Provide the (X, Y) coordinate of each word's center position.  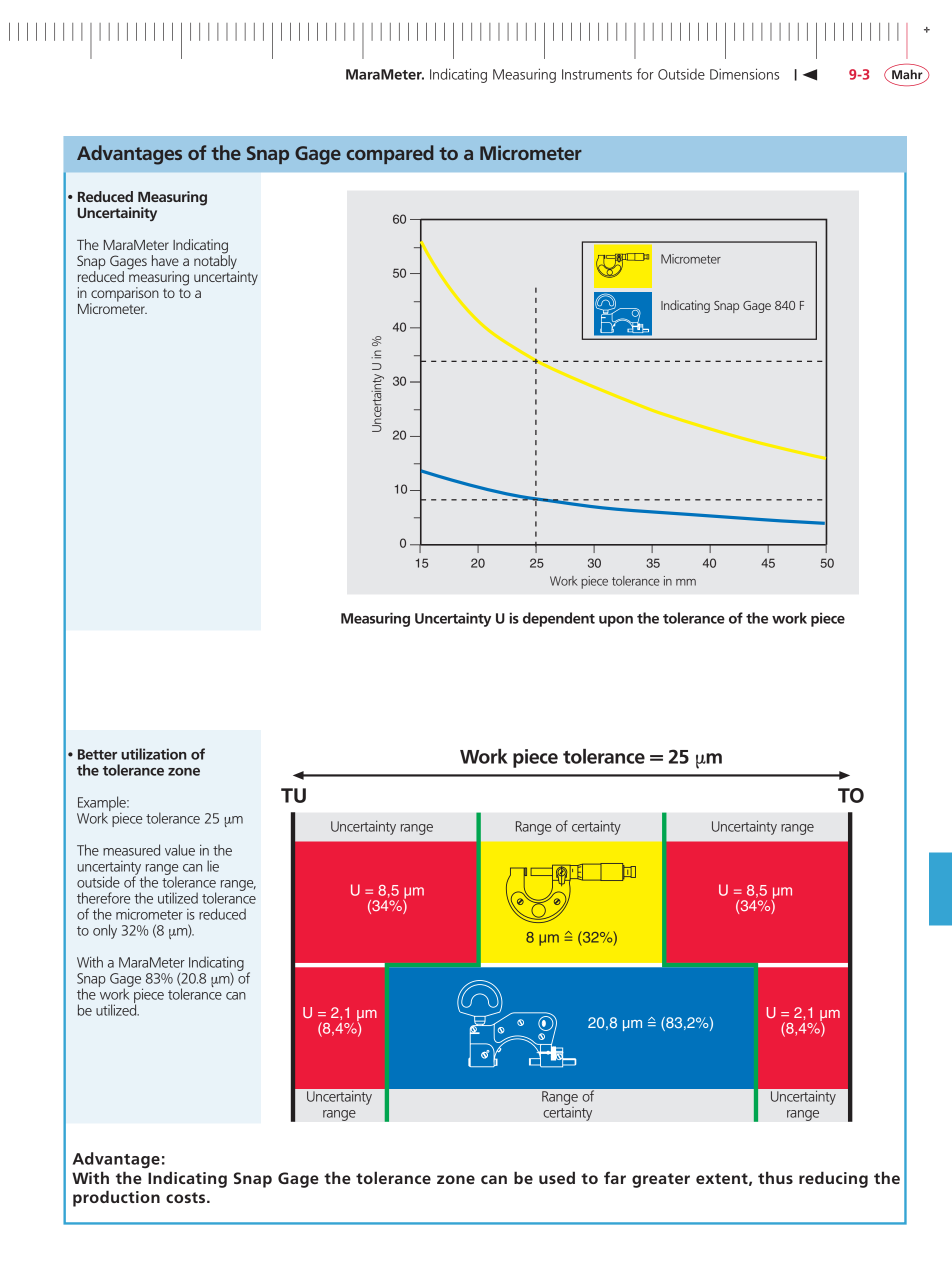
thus (775, 1177)
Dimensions (744, 74)
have (165, 260)
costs (187, 1197)
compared (390, 154)
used (557, 1177)
